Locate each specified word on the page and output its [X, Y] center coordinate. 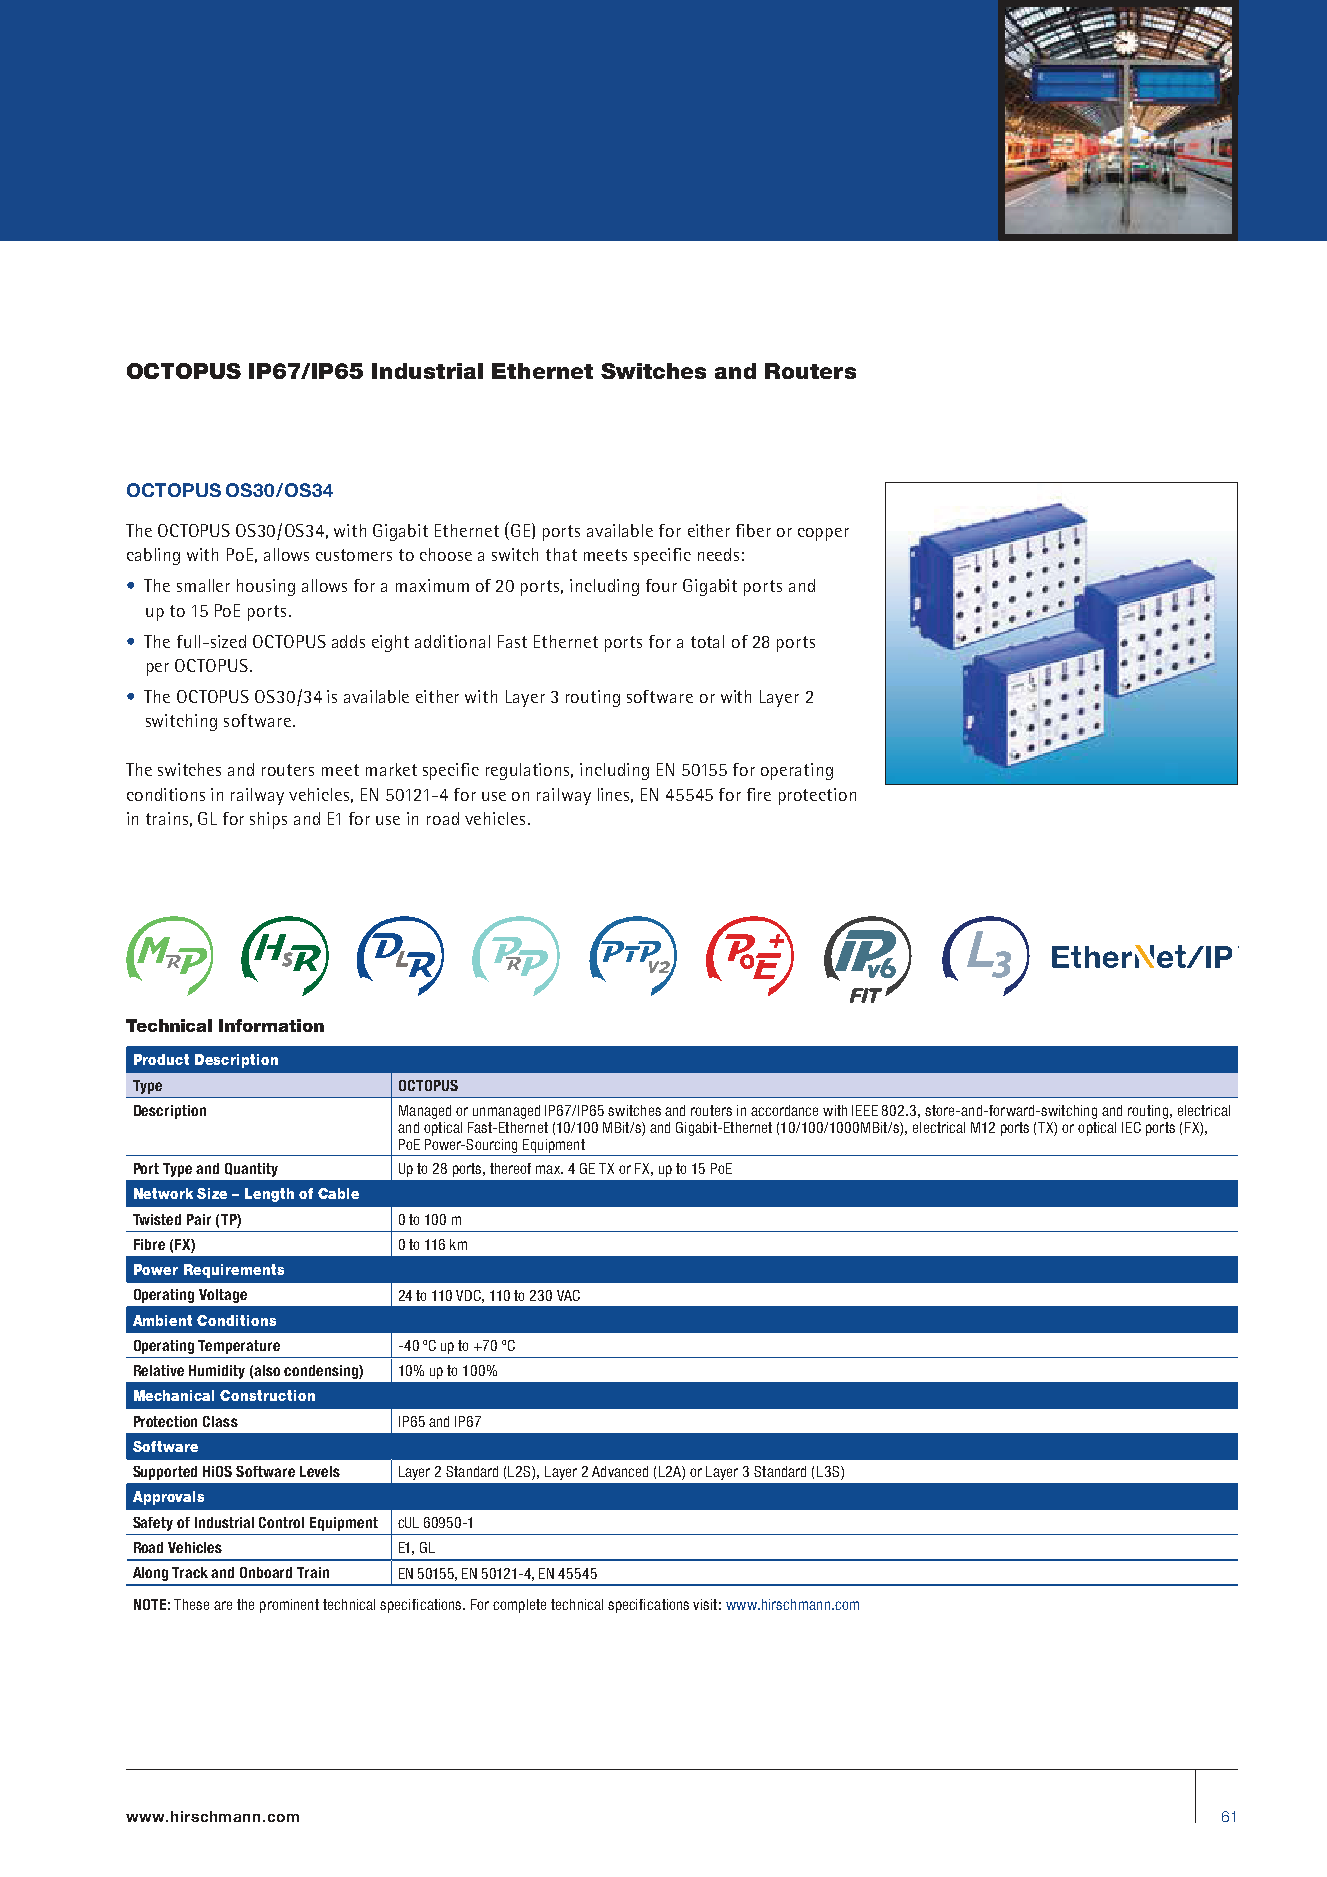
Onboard [266, 1572]
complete [519, 1606]
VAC [568, 1295]
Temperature [239, 1347]
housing [266, 587]
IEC [1131, 1127]
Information [271, 1025]
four [661, 585]
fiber [753, 530]
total [707, 641]
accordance [784, 1110]
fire [759, 794]
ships [268, 820]
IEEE [865, 1110]
